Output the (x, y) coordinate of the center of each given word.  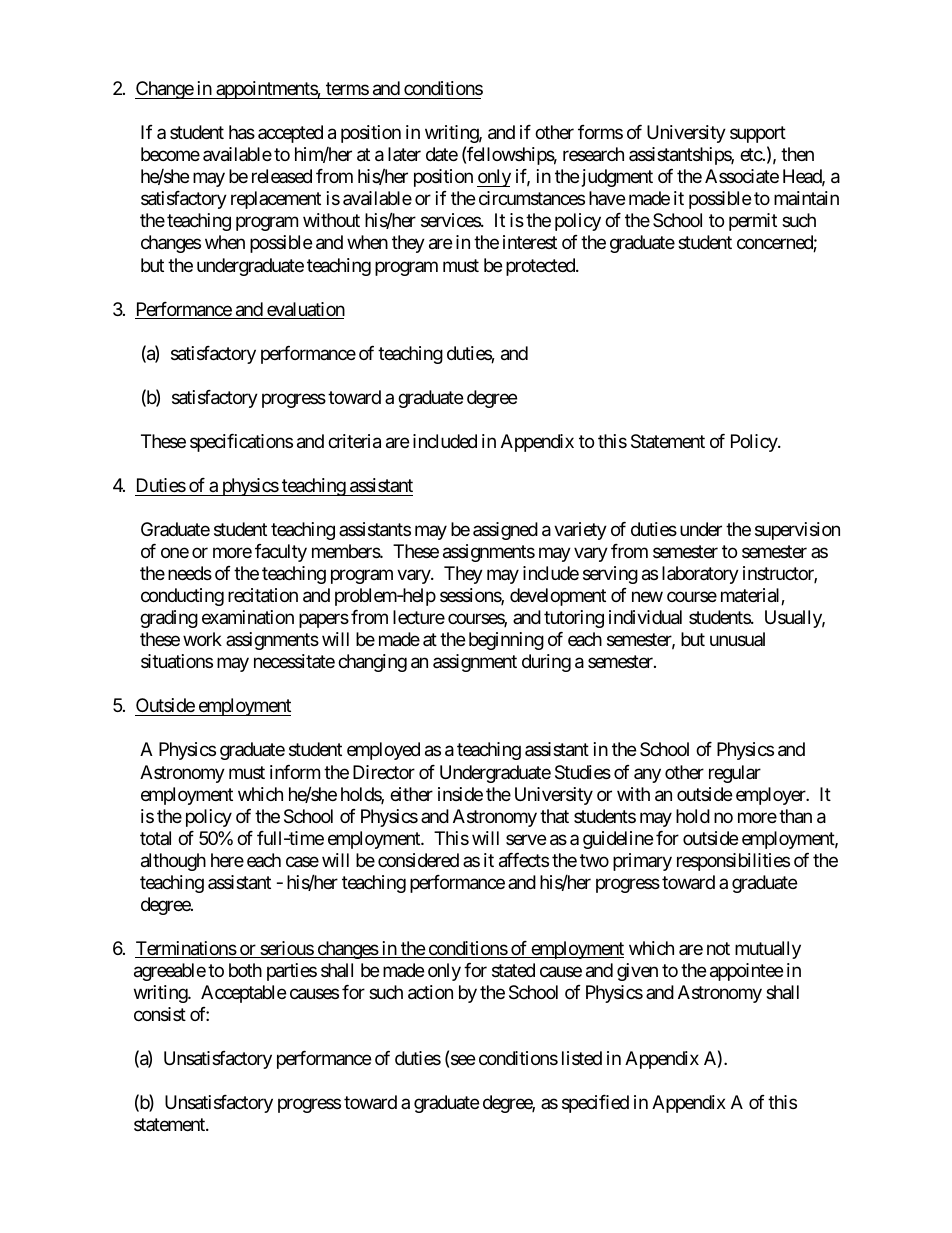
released (282, 176)
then (797, 154)
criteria (354, 441)
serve (526, 839)
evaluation (305, 310)
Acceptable (243, 994)
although (173, 862)
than (795, 816)
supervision (797, 531)
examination (248, 617)
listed (582, 1058)
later (404, 154)
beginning (506, 641)
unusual (737, 639)
